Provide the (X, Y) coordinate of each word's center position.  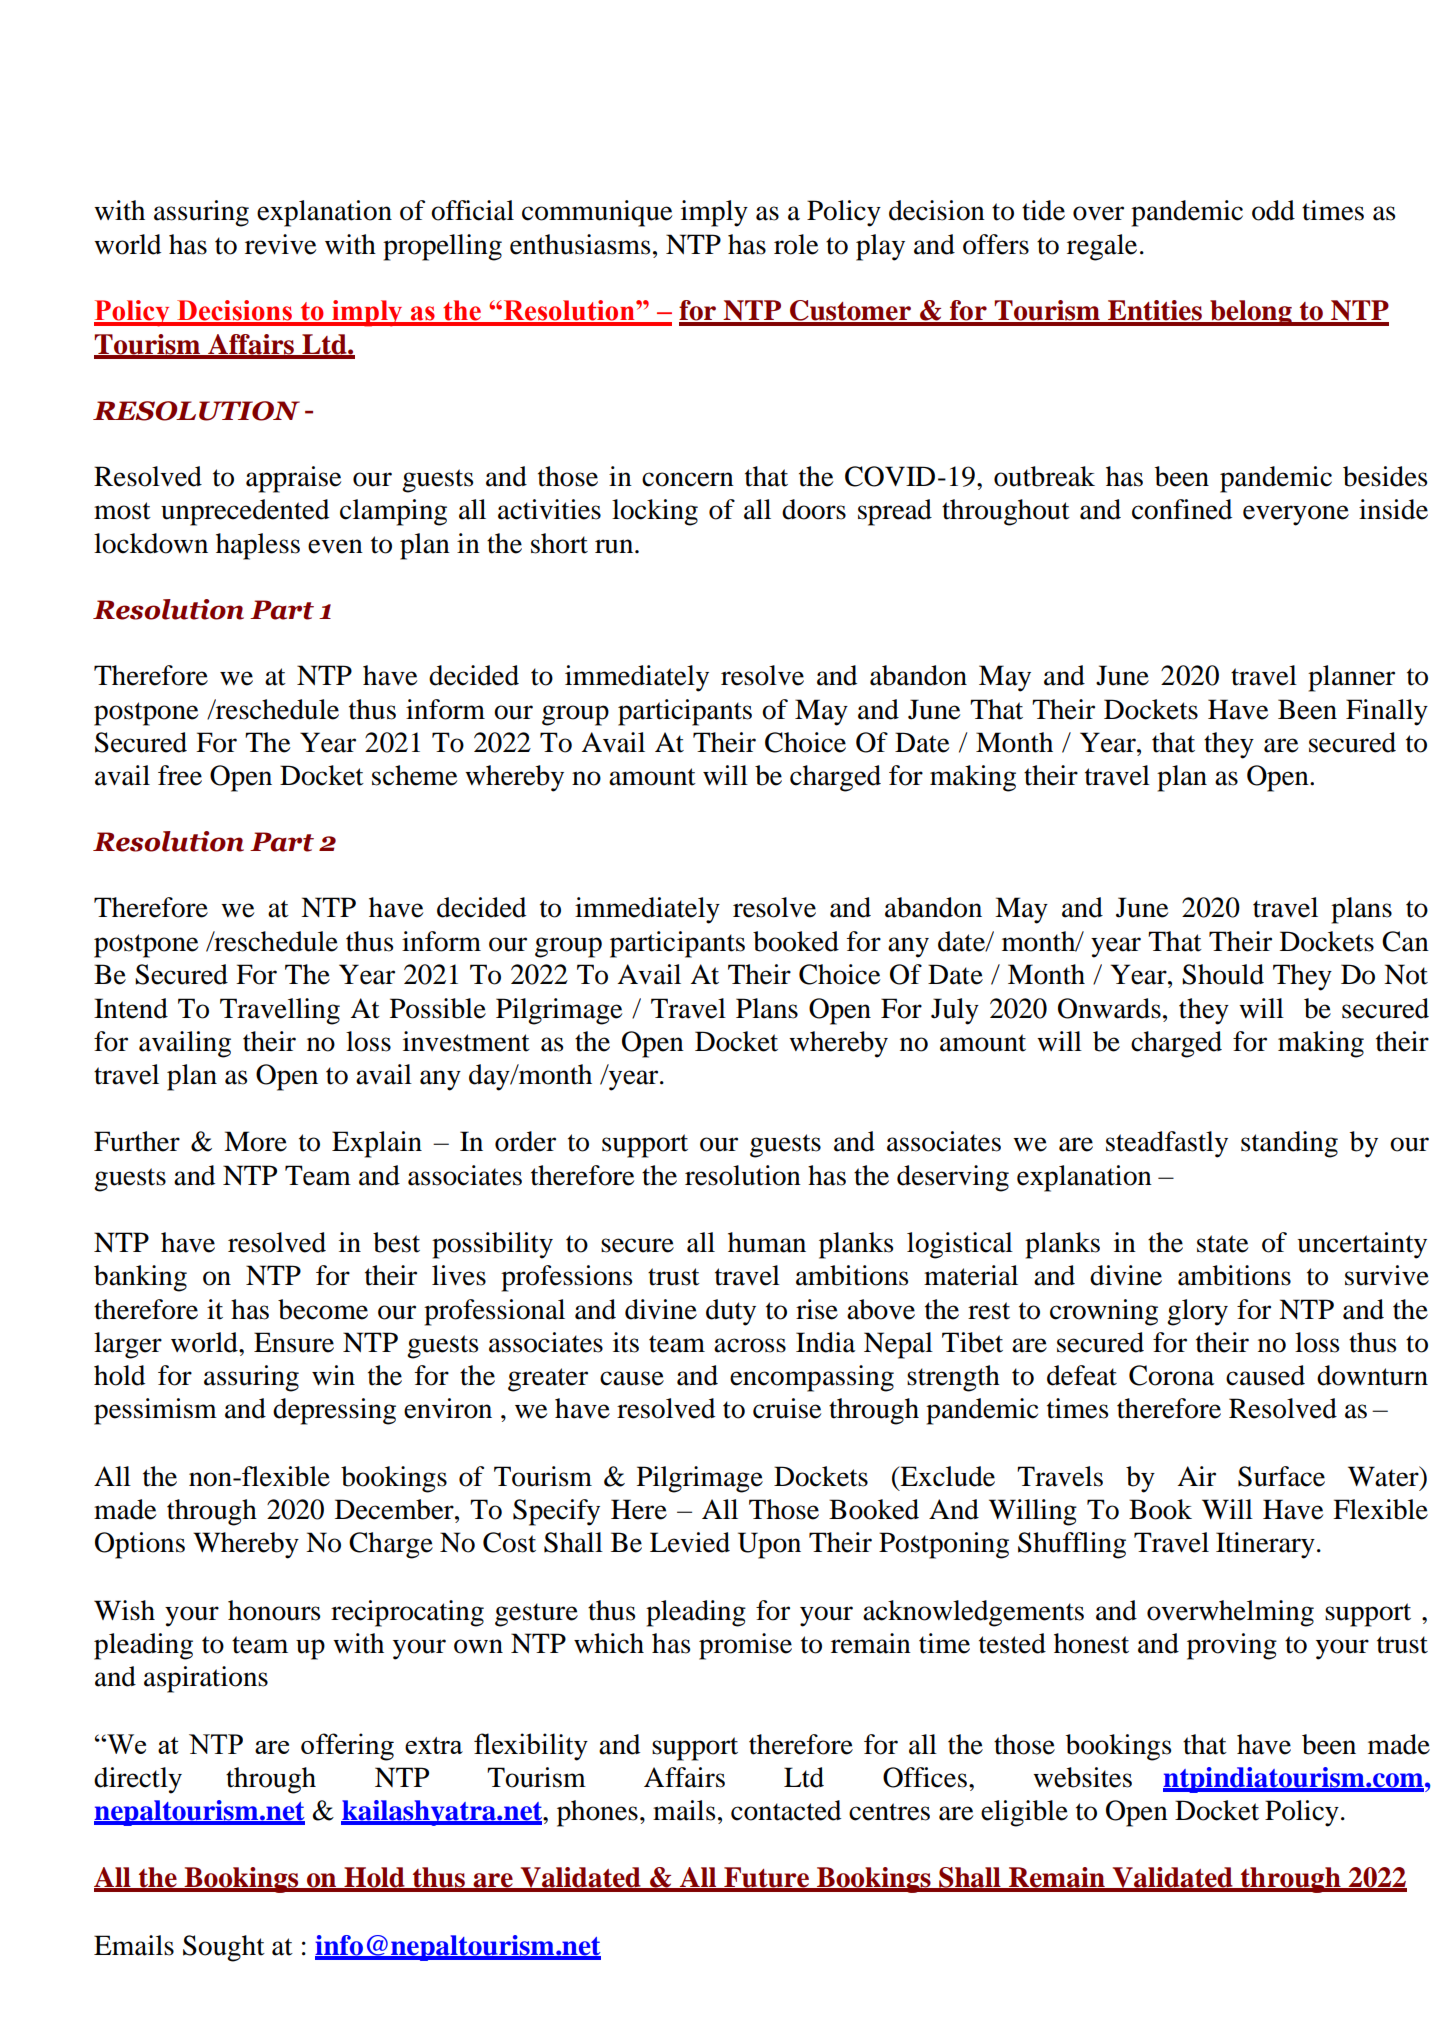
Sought (224, 1948)
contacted (786, 1810)
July (955, 1011)
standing (1289, 1144)
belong (1251, 313)
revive (280, 244)
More (255, 1141)
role (796, 244)
